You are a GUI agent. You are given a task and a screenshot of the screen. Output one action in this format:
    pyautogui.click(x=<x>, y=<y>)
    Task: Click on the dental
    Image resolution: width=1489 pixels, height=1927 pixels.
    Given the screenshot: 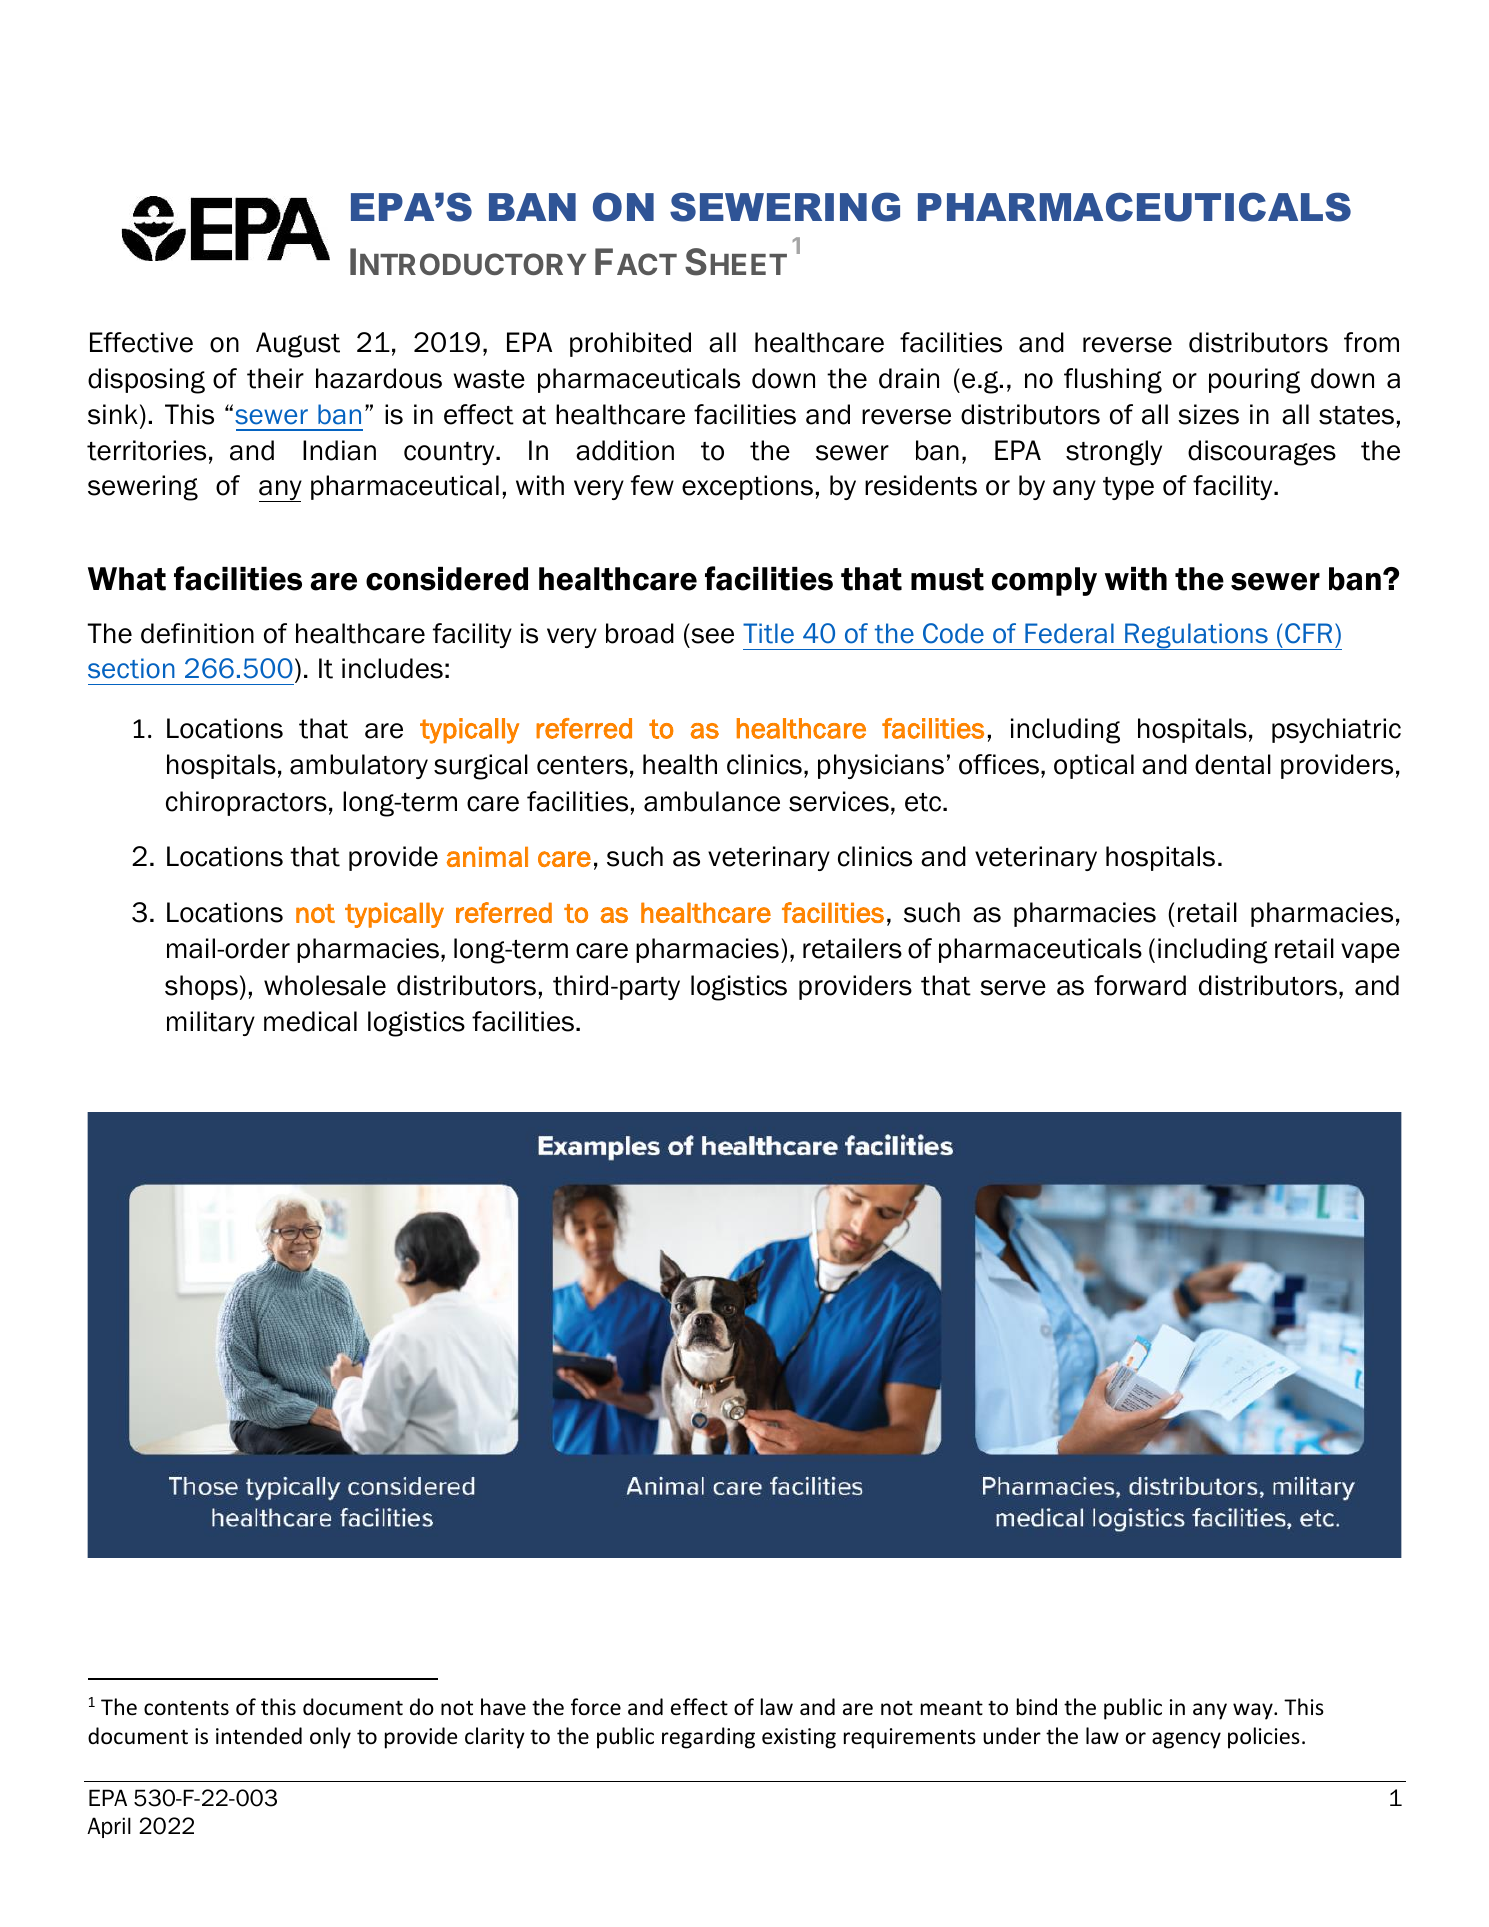 What is the action you would take?
    pyautogui.click(x=1233, y=764)
